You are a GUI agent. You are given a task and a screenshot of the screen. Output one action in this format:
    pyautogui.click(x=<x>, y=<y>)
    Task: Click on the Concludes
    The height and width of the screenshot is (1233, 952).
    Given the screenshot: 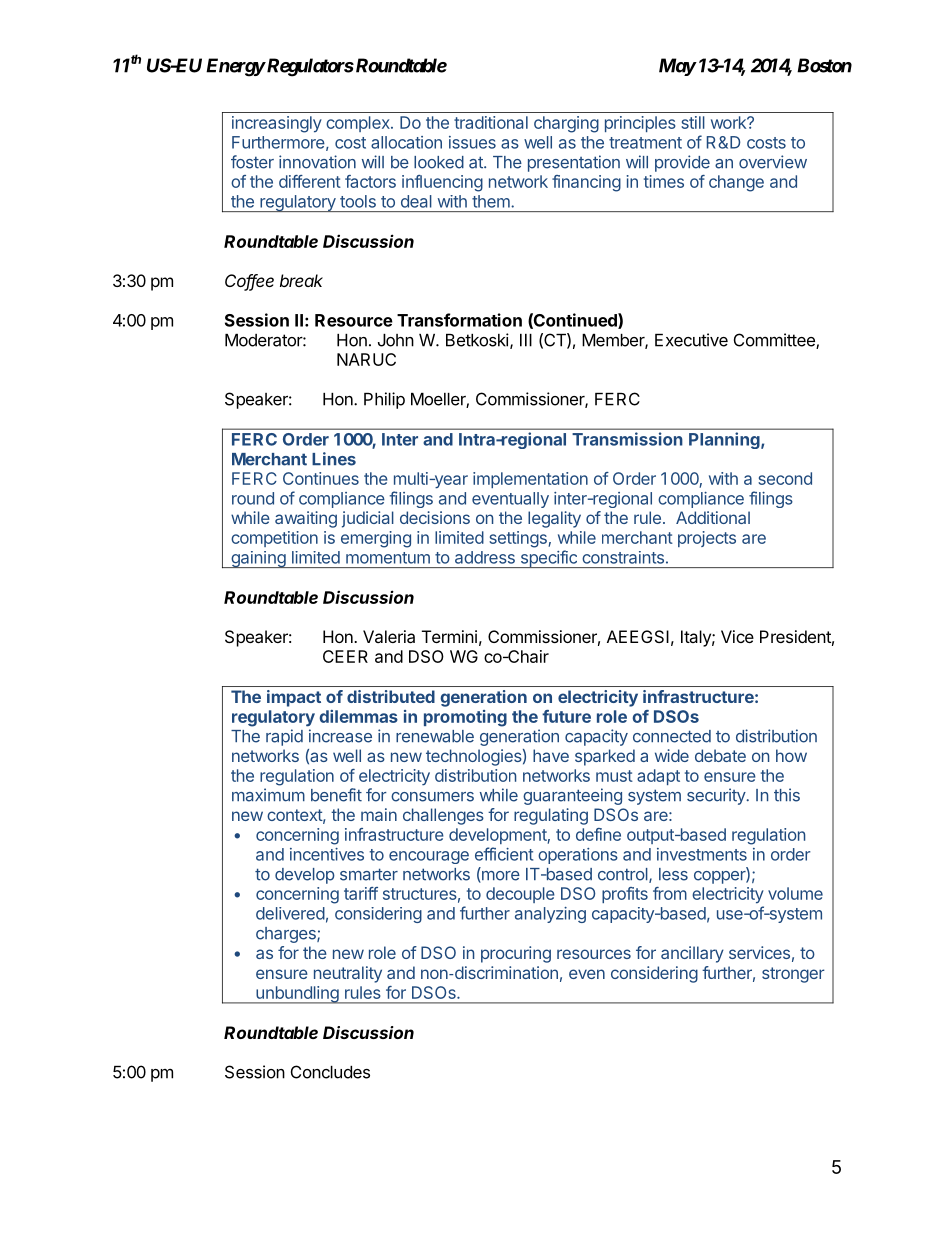 What is the action you would take?
    pyautogui.click(x=330, y=1072)
